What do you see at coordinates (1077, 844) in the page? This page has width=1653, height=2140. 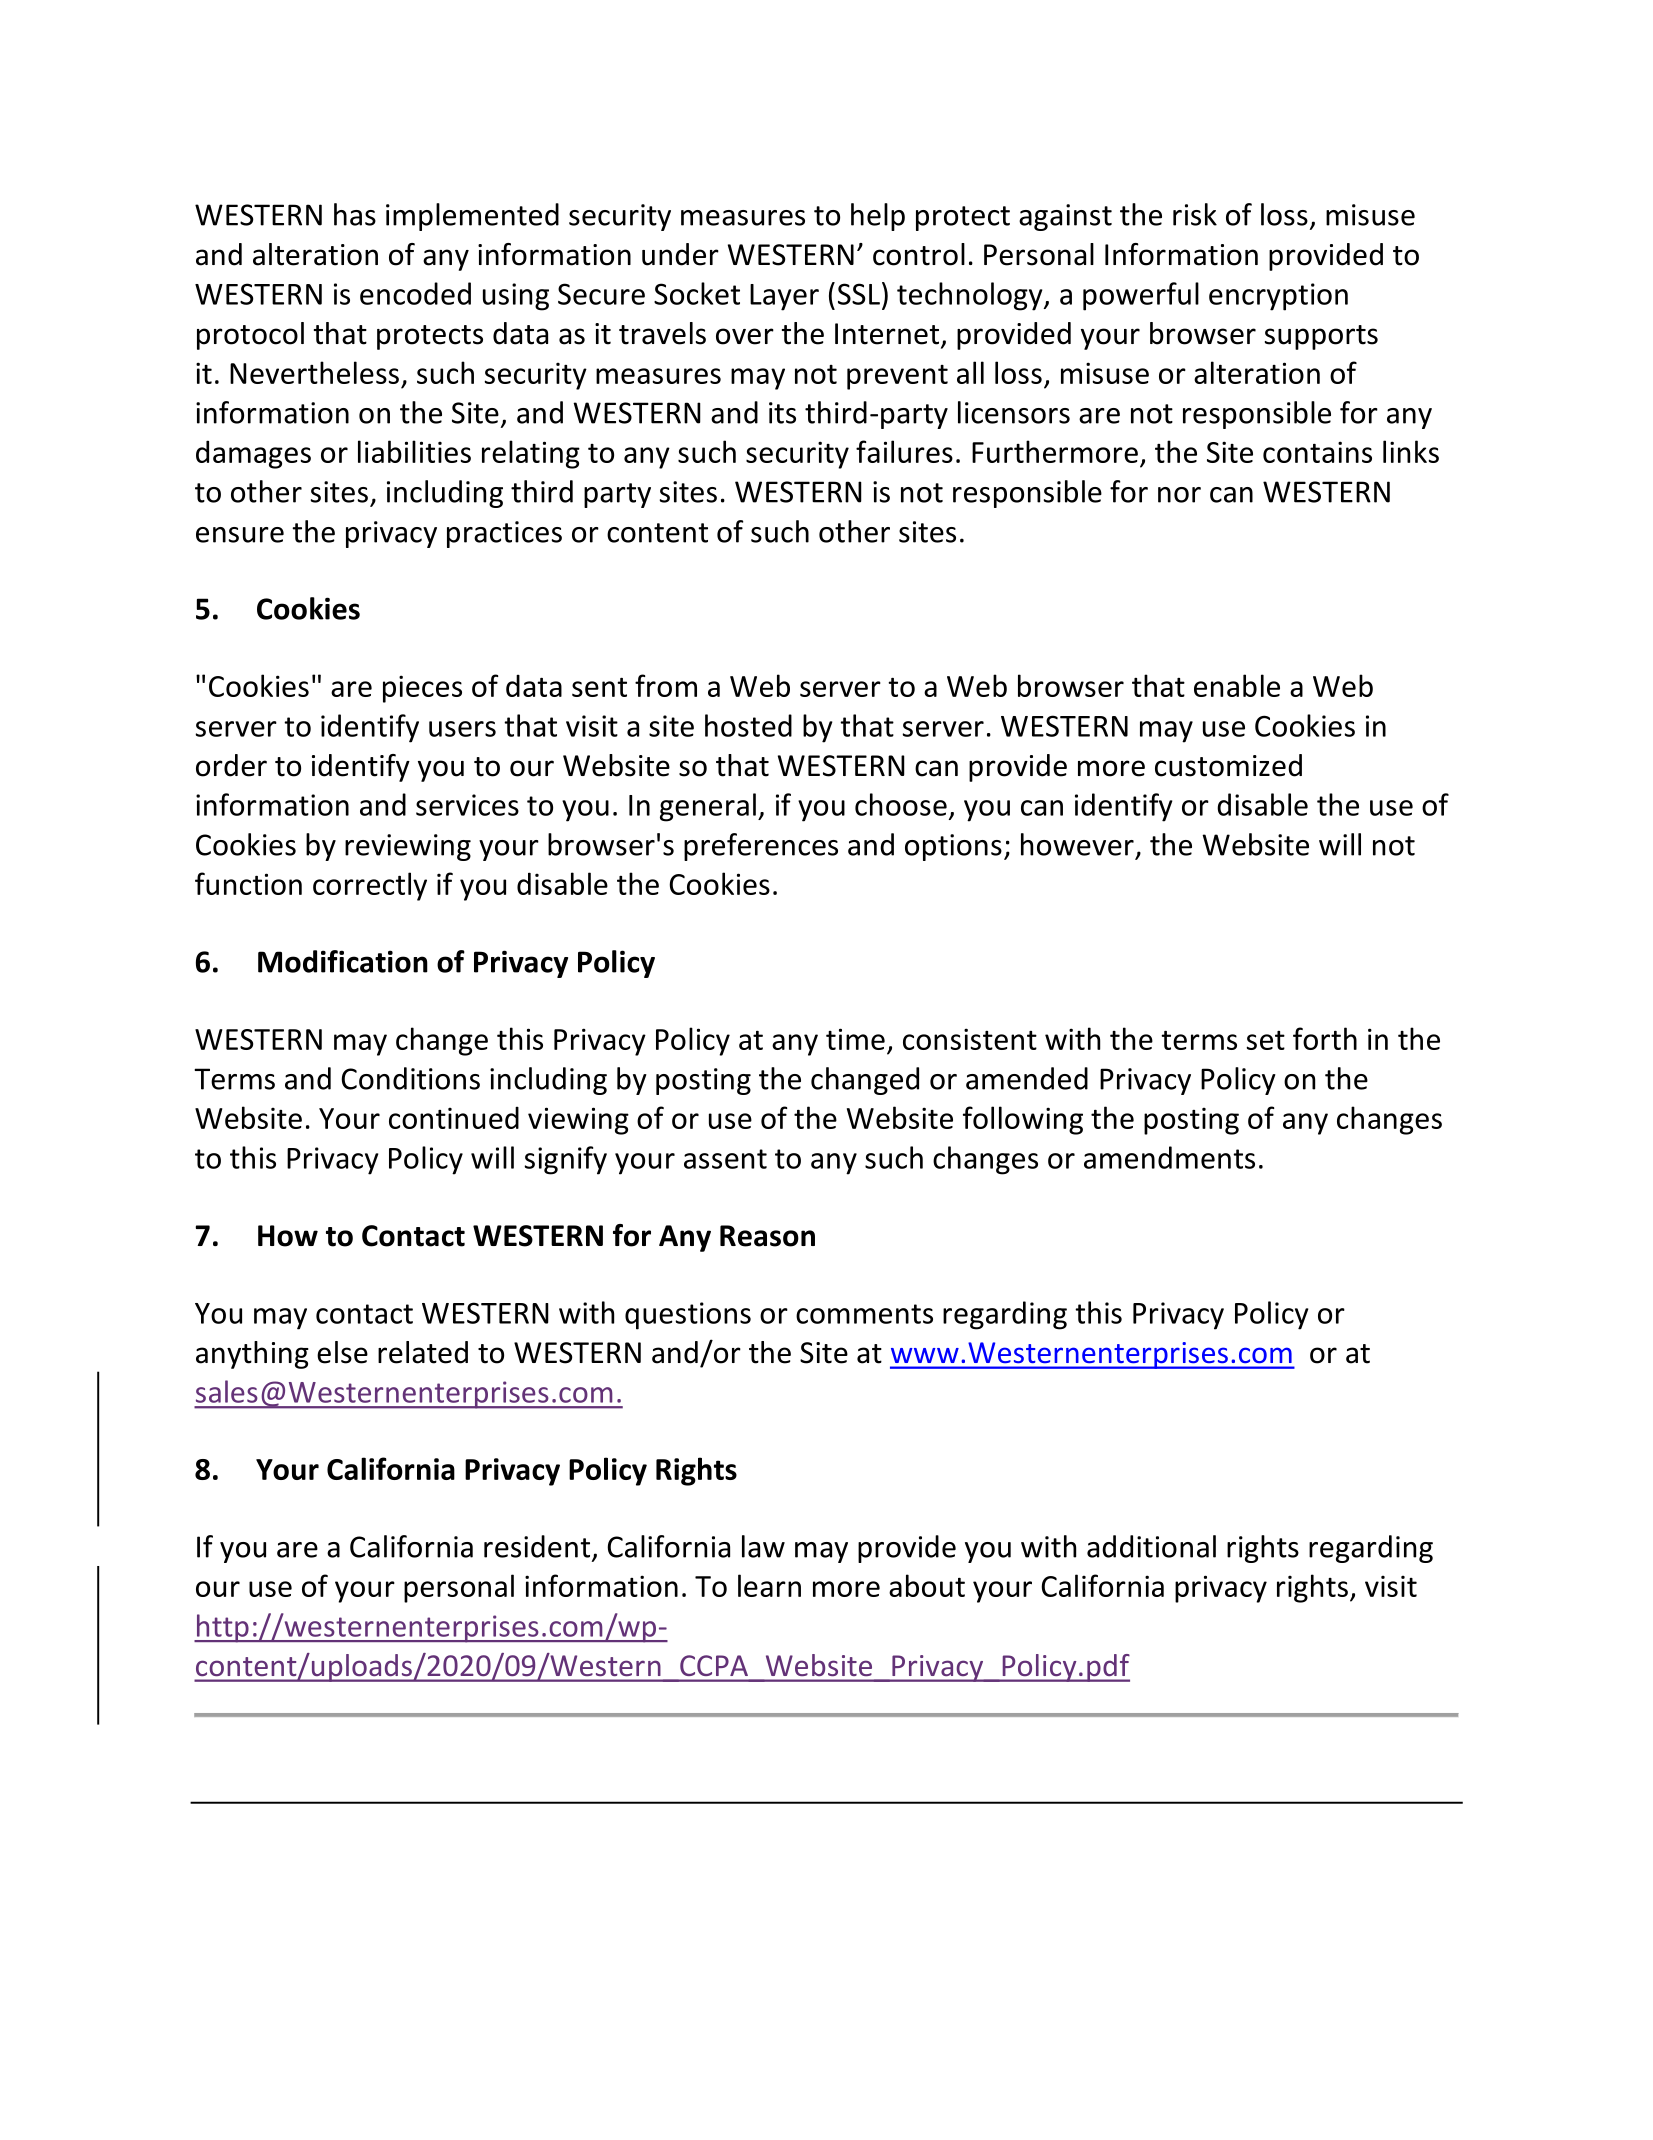 I see `however` at bounding box center [1077, 844].
